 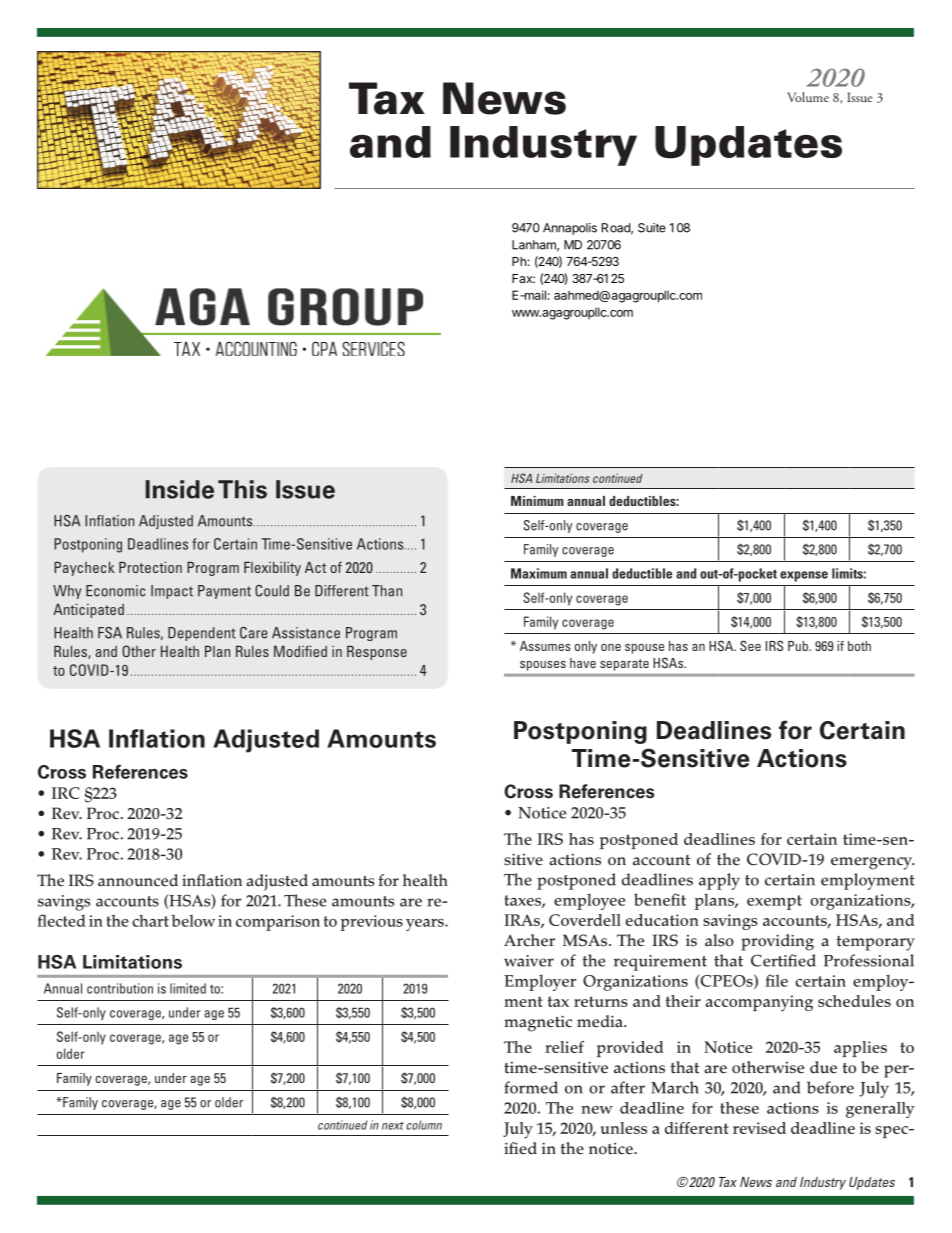 What do you see at coordinates (537, 501) in the screenshot?
I see `Minimum` at bounding box center [537, 501].
